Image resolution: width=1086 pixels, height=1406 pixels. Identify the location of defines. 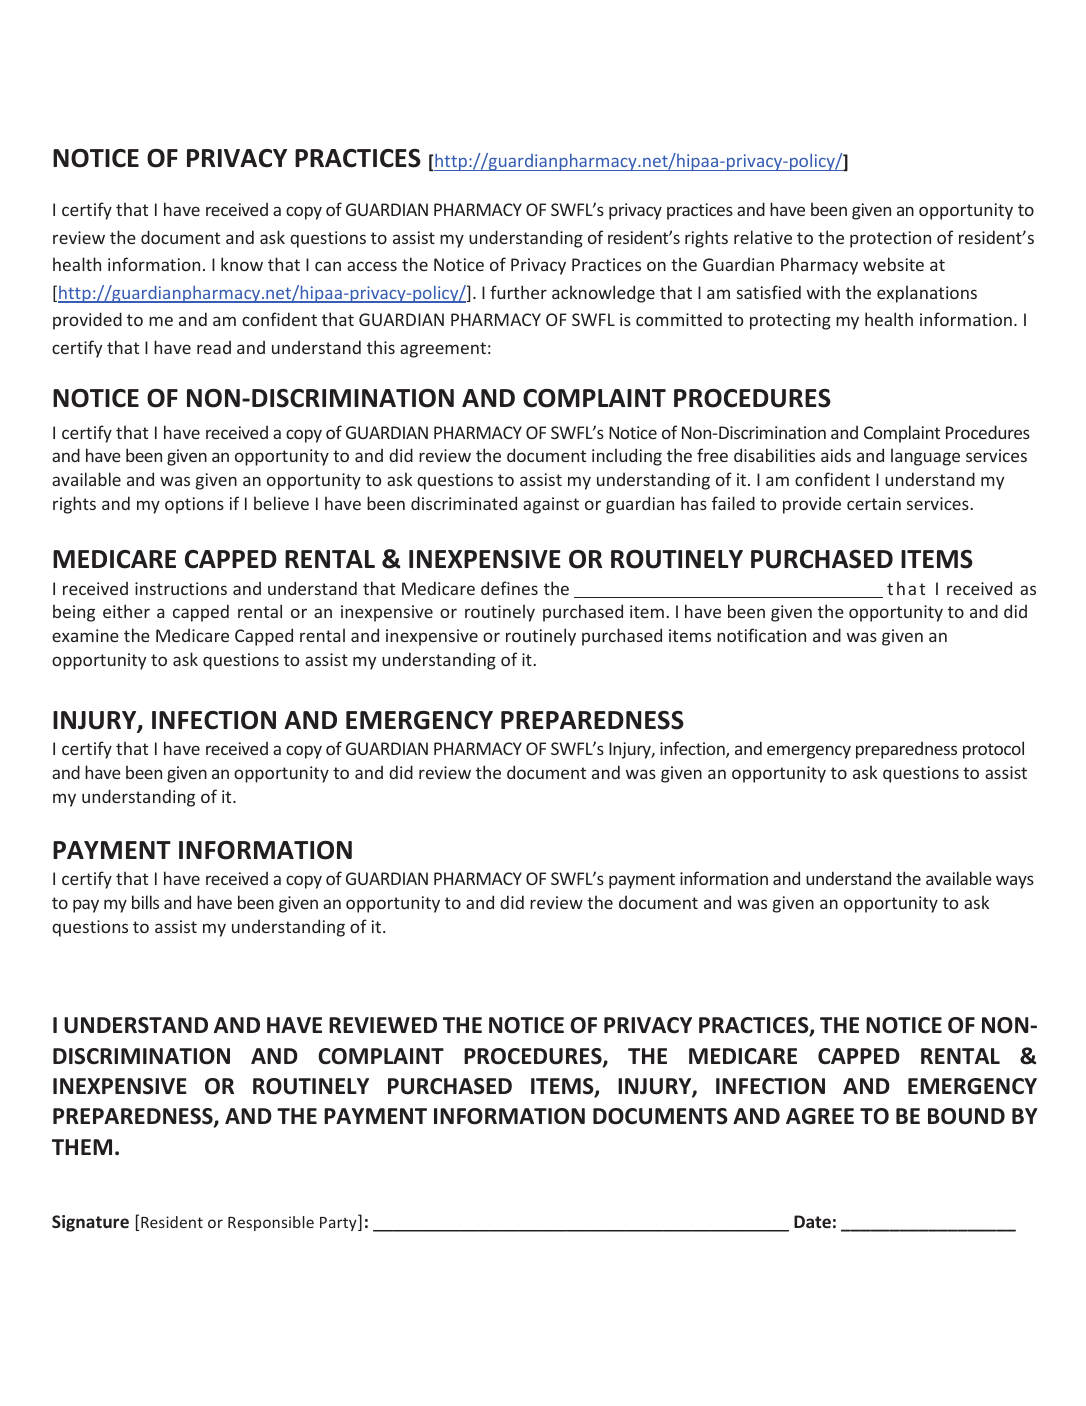
(509, 588).
